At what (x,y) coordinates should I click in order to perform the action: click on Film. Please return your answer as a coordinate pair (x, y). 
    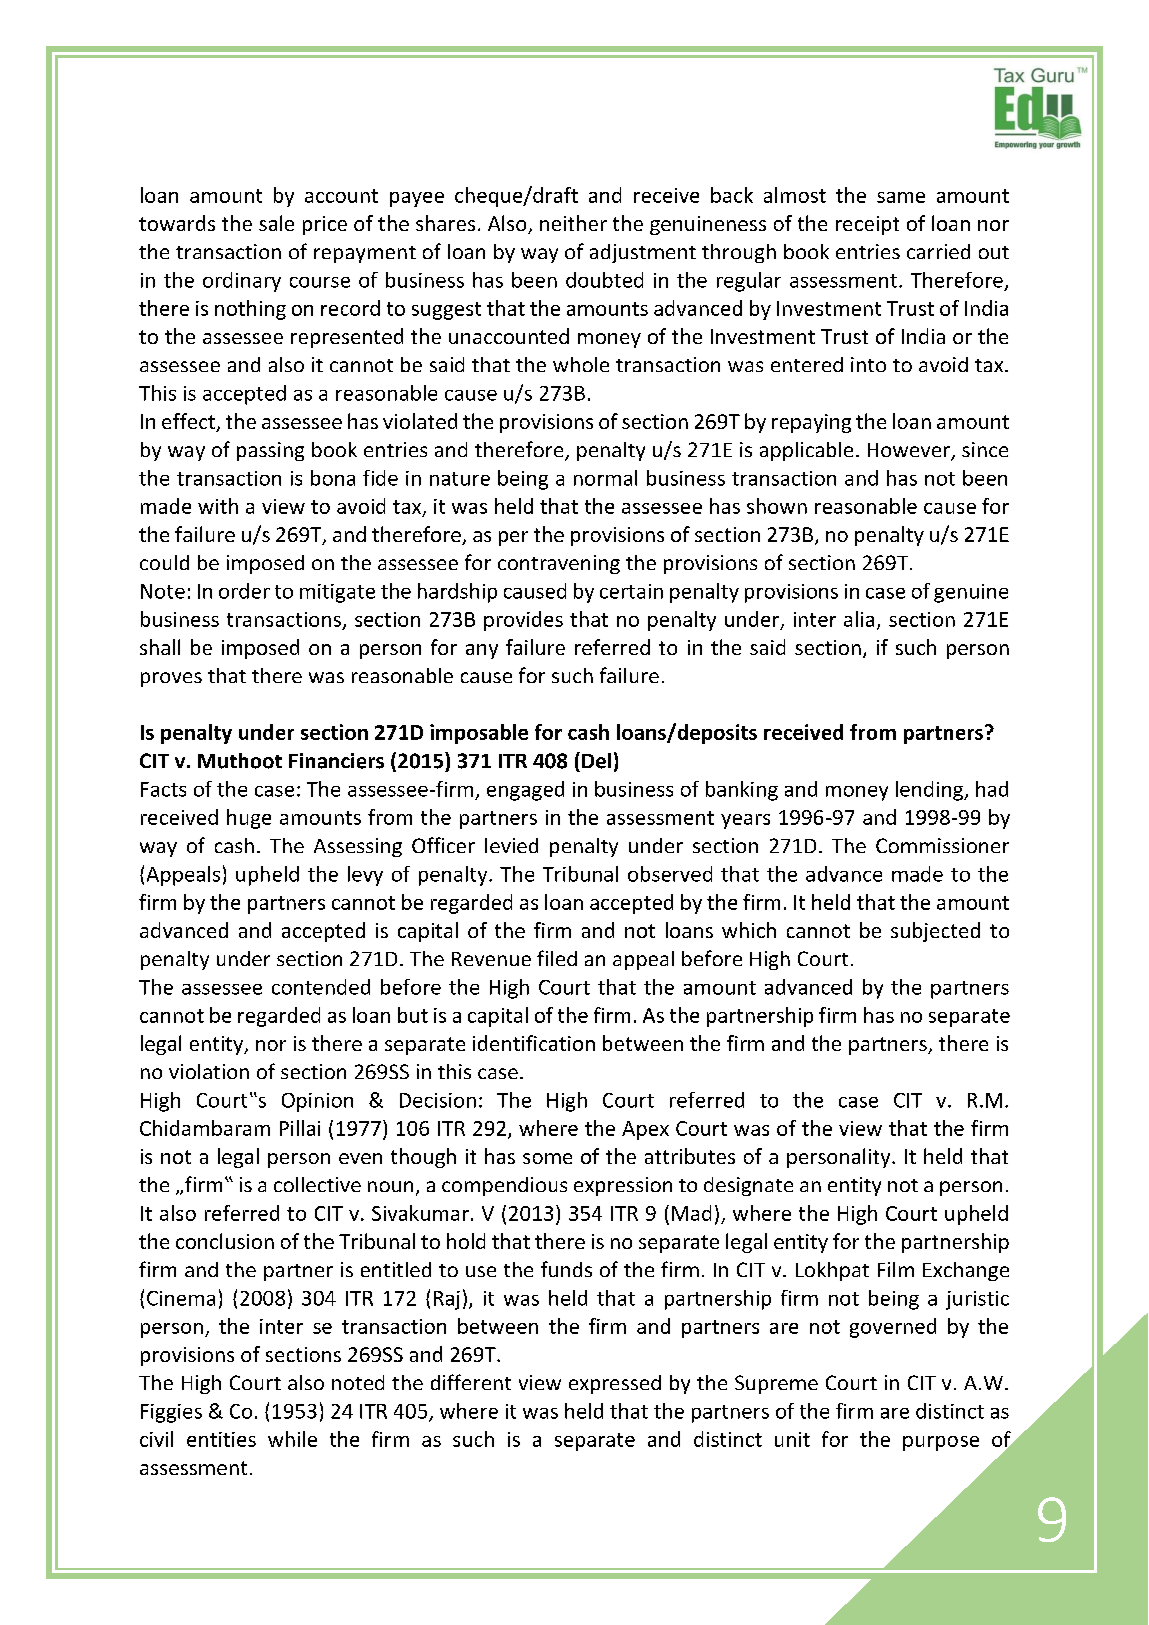
    Looking at the image, I should click on (896, 1269).
